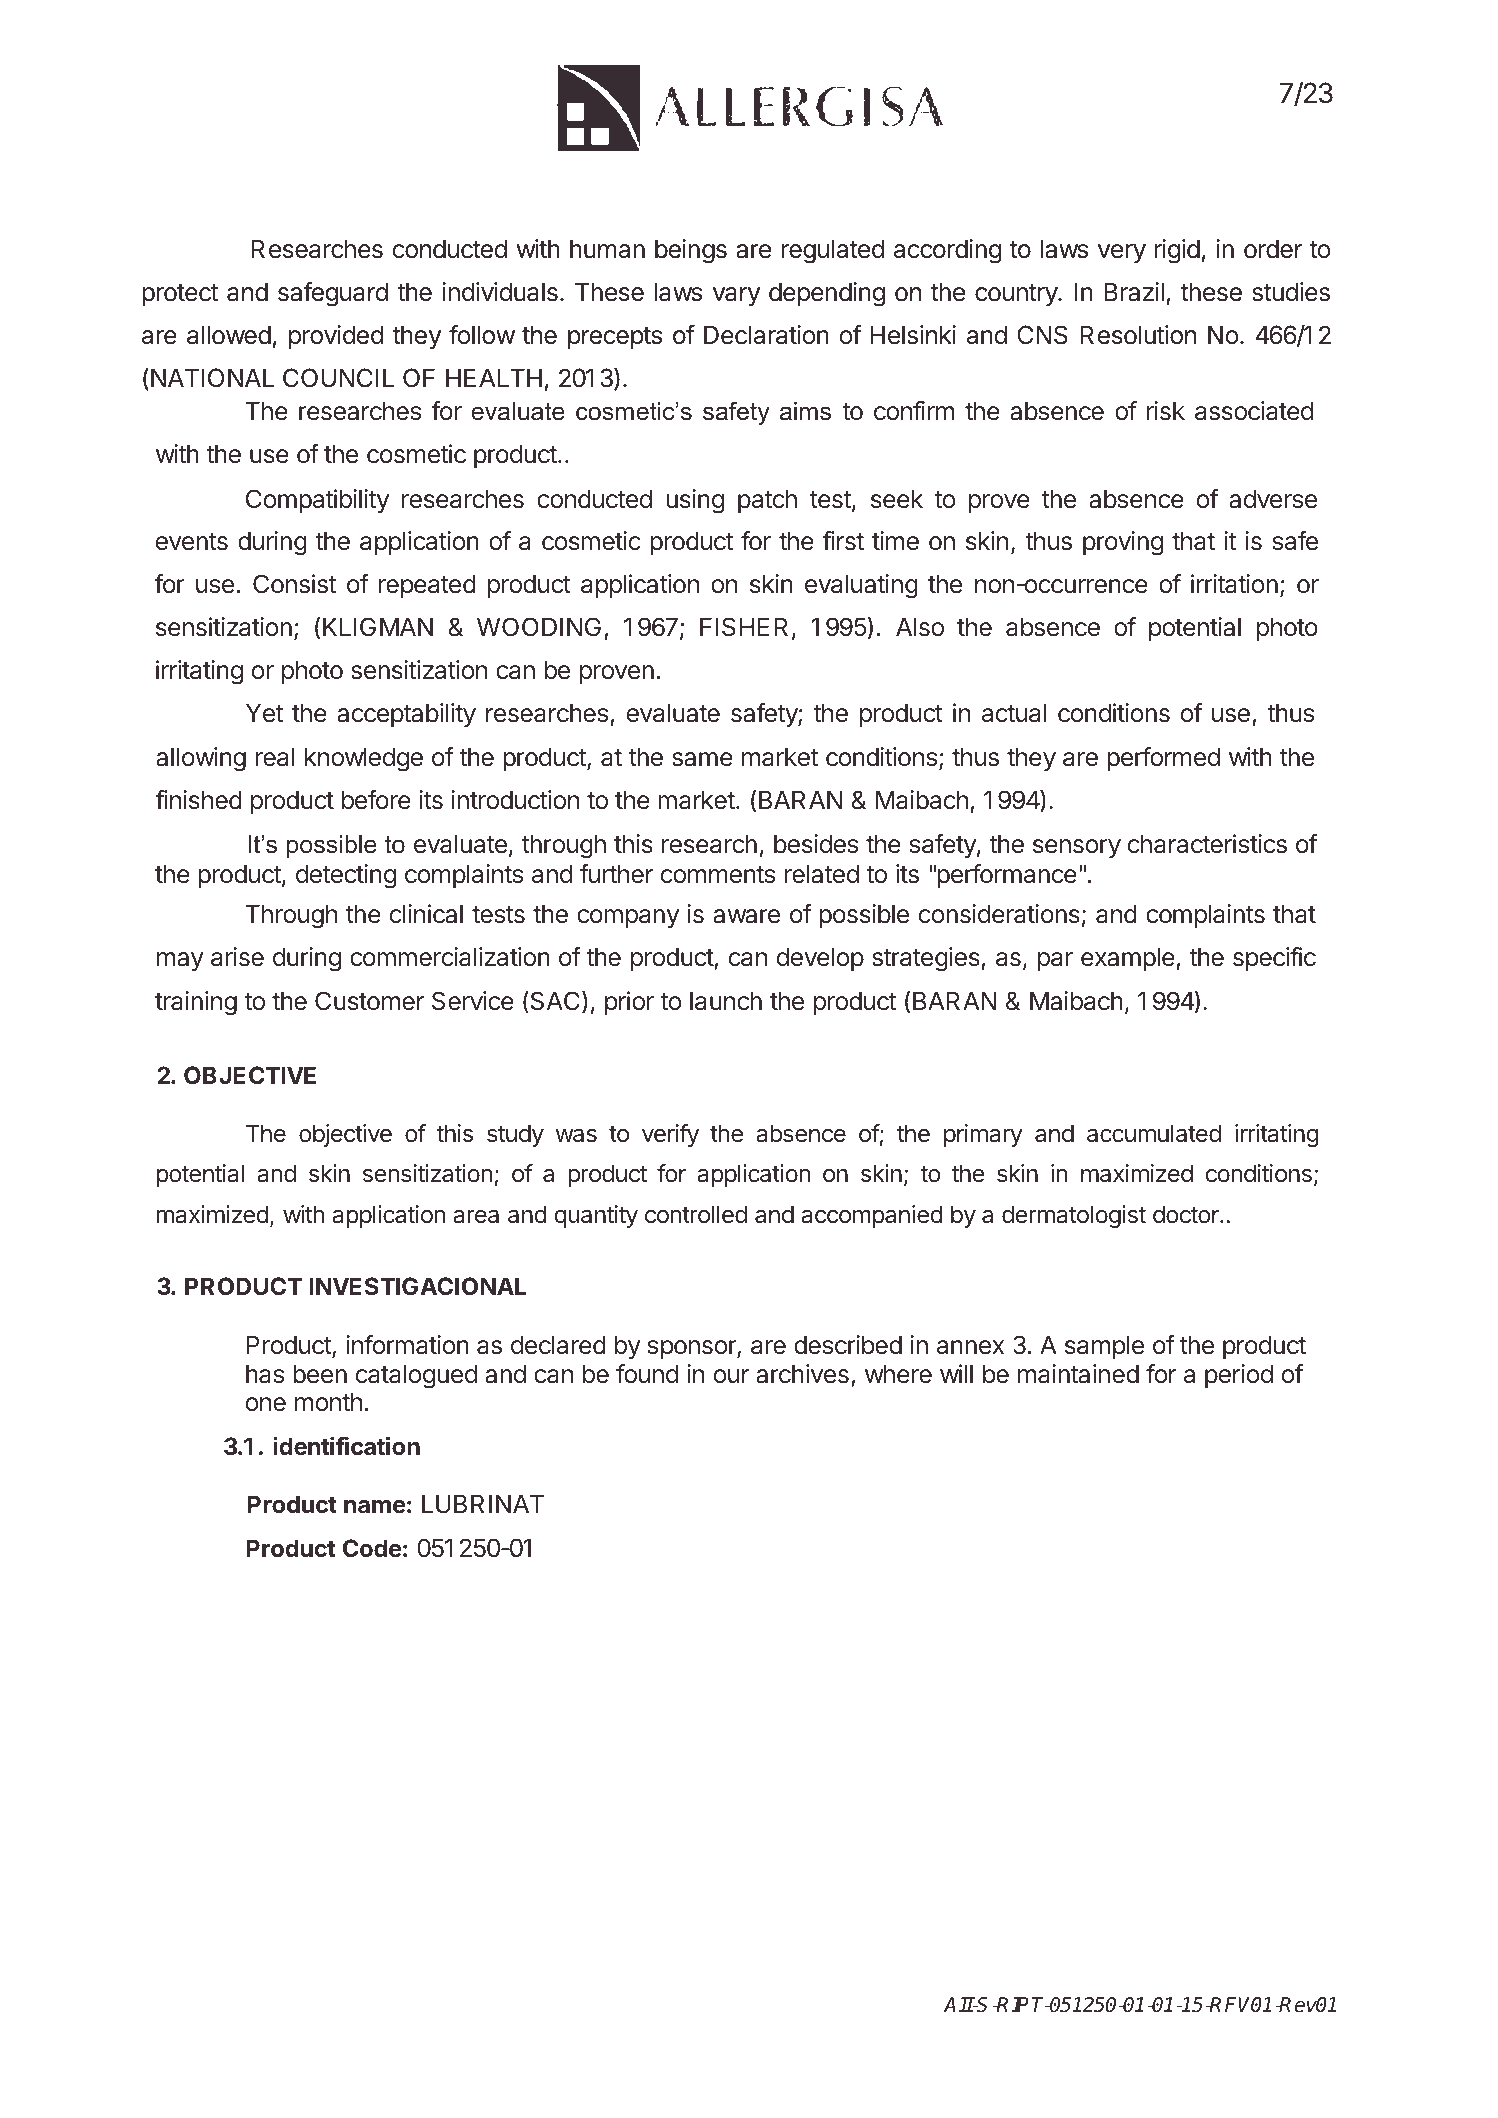  What do you see at coordinates (1134, 292) in the screenshot?
I see `Brazil` at bounding box center [1134, 292].
